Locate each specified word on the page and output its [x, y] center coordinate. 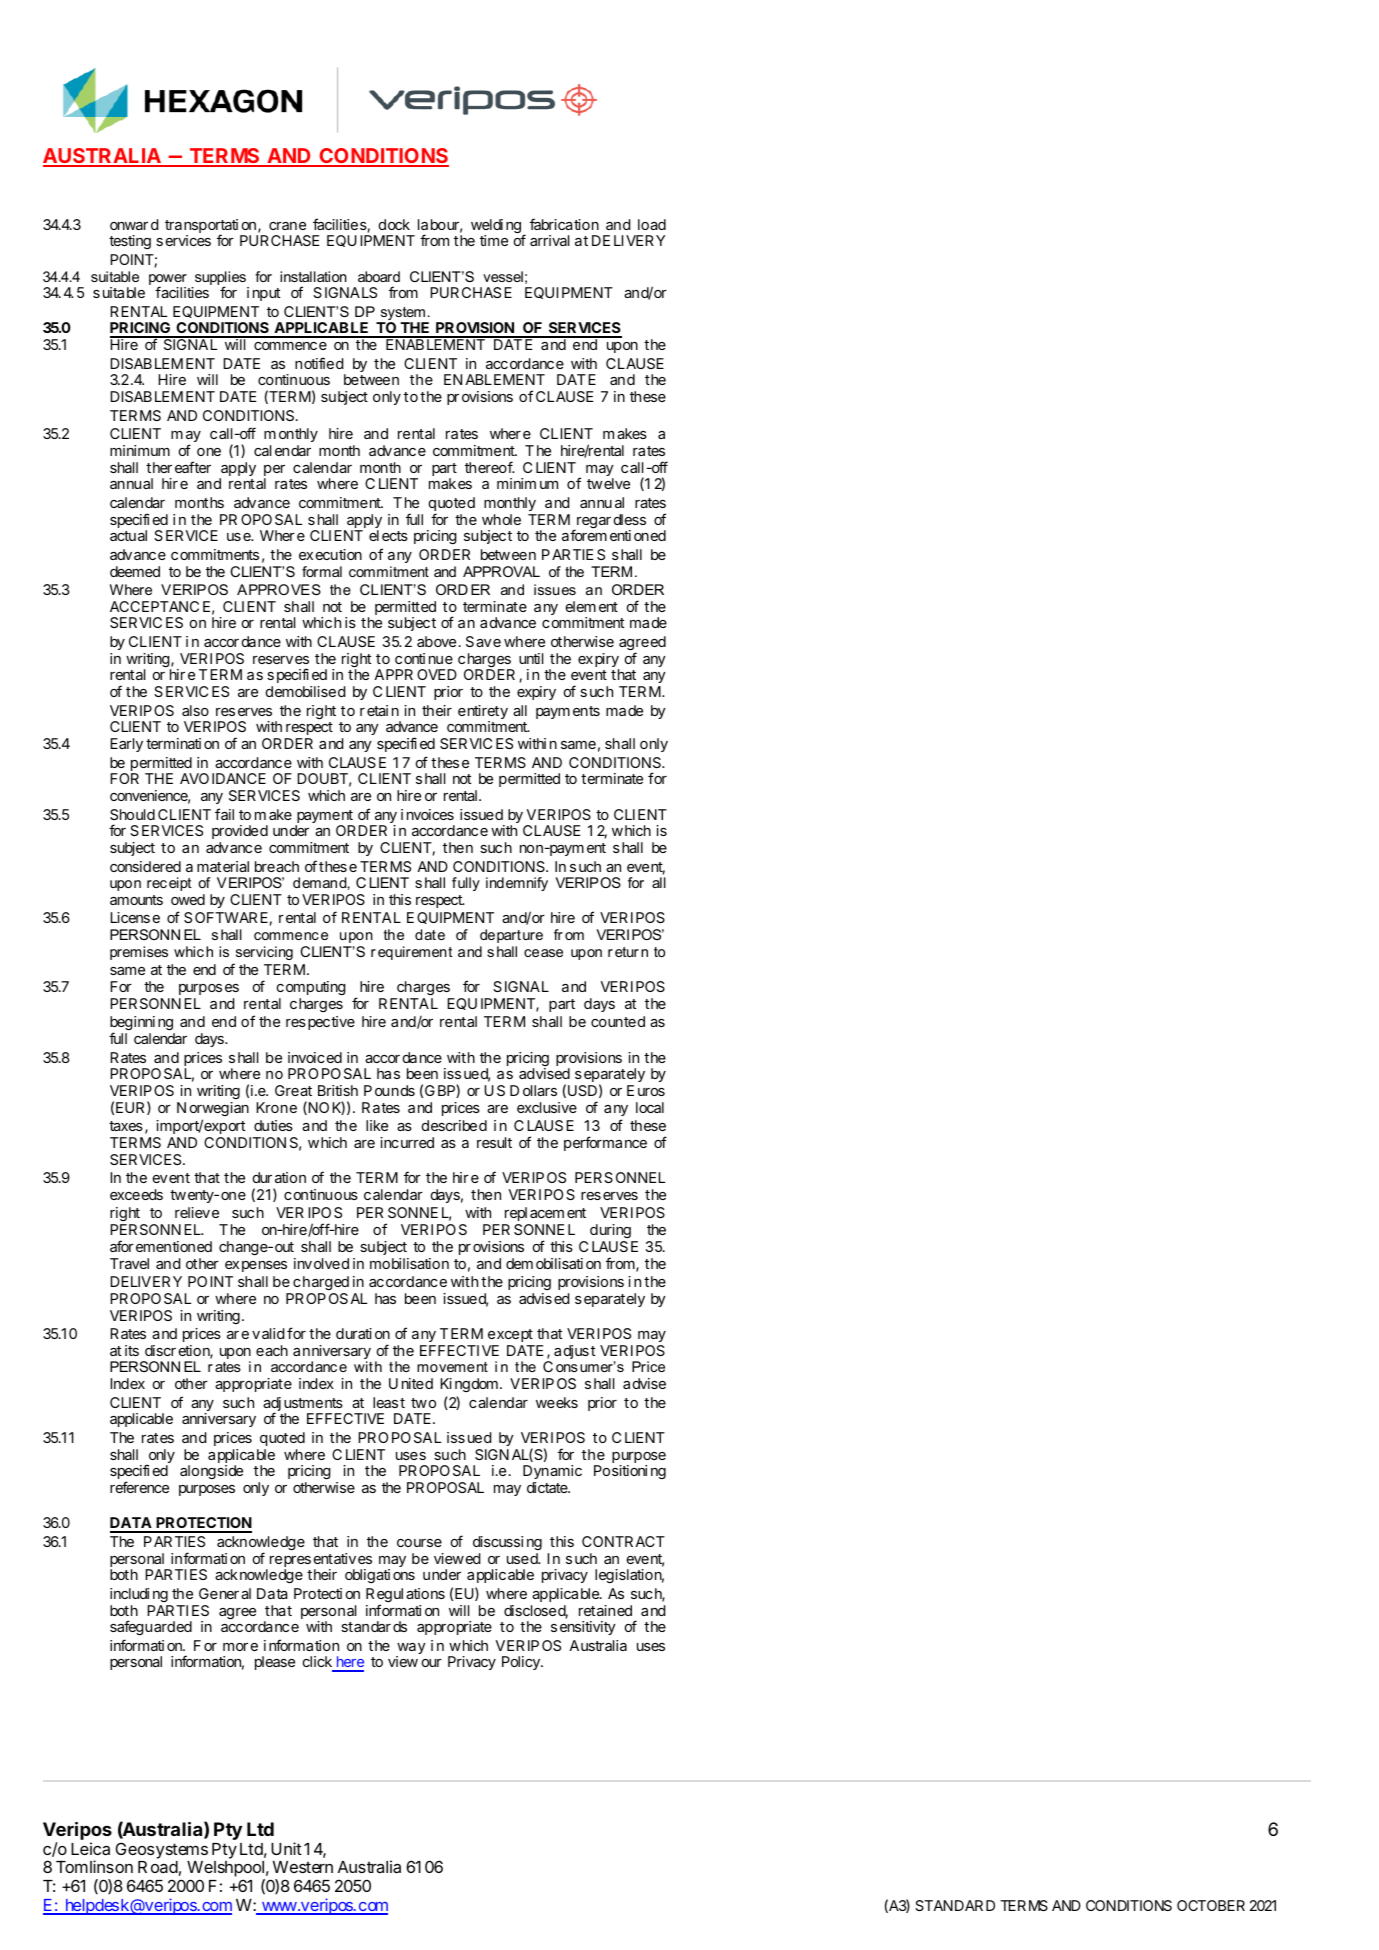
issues [555, 589]
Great [293, 1090]
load [652, 224]
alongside [211, 1472]
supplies [220, 279]
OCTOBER [1211, 1905]
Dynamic [552, 1472]
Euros [646, 1090]
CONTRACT [623, 1541]
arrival [549, 240]
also [195, 710]
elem [581, 606]
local [650, 1107]
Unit [286, 1848]
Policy [522, 1663]
